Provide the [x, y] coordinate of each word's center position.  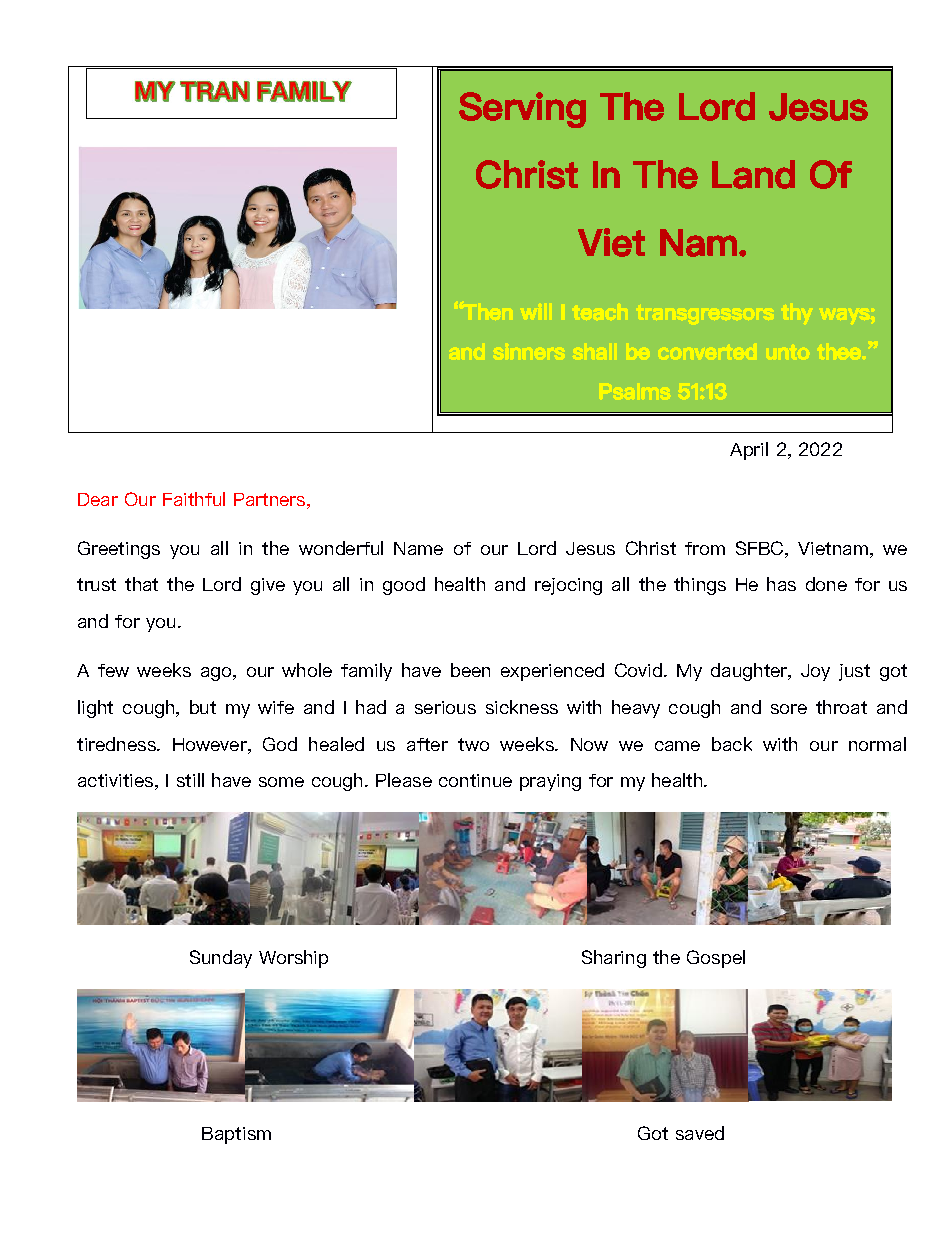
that [141, 584]
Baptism [236, 1135]
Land [753, 174]
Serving [522, 110]
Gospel [716, 959]
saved [700, 1133]
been [470, 670]
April [749, 451]
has [781, 584]
